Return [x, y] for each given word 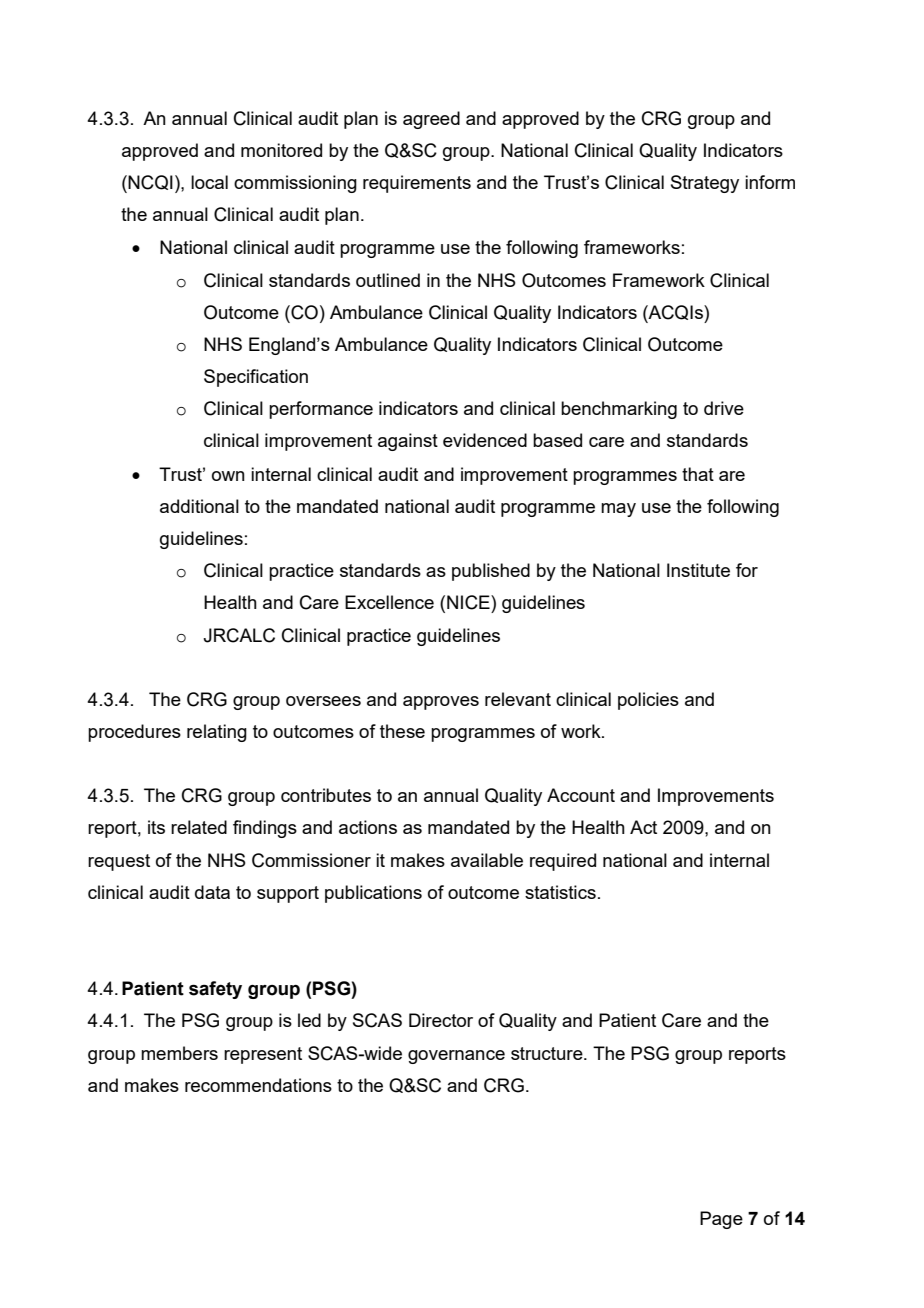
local [209, 182]
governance [456, 1057]
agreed [431, 120]
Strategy [705, 184]
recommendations [258, 1085]
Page [721, 1220]
